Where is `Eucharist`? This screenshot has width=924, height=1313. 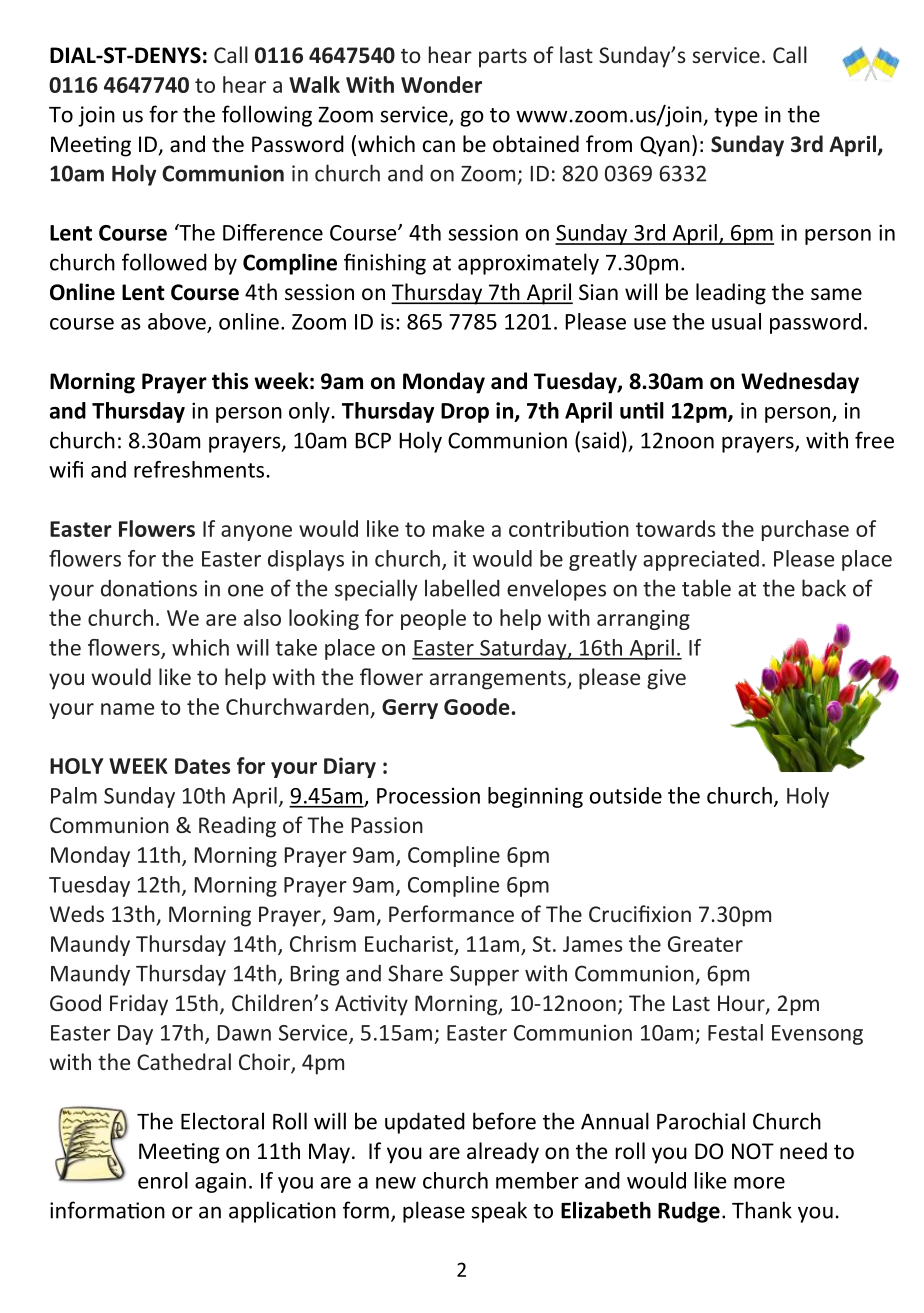
Eucharist is located at coordinates (409, 943).
